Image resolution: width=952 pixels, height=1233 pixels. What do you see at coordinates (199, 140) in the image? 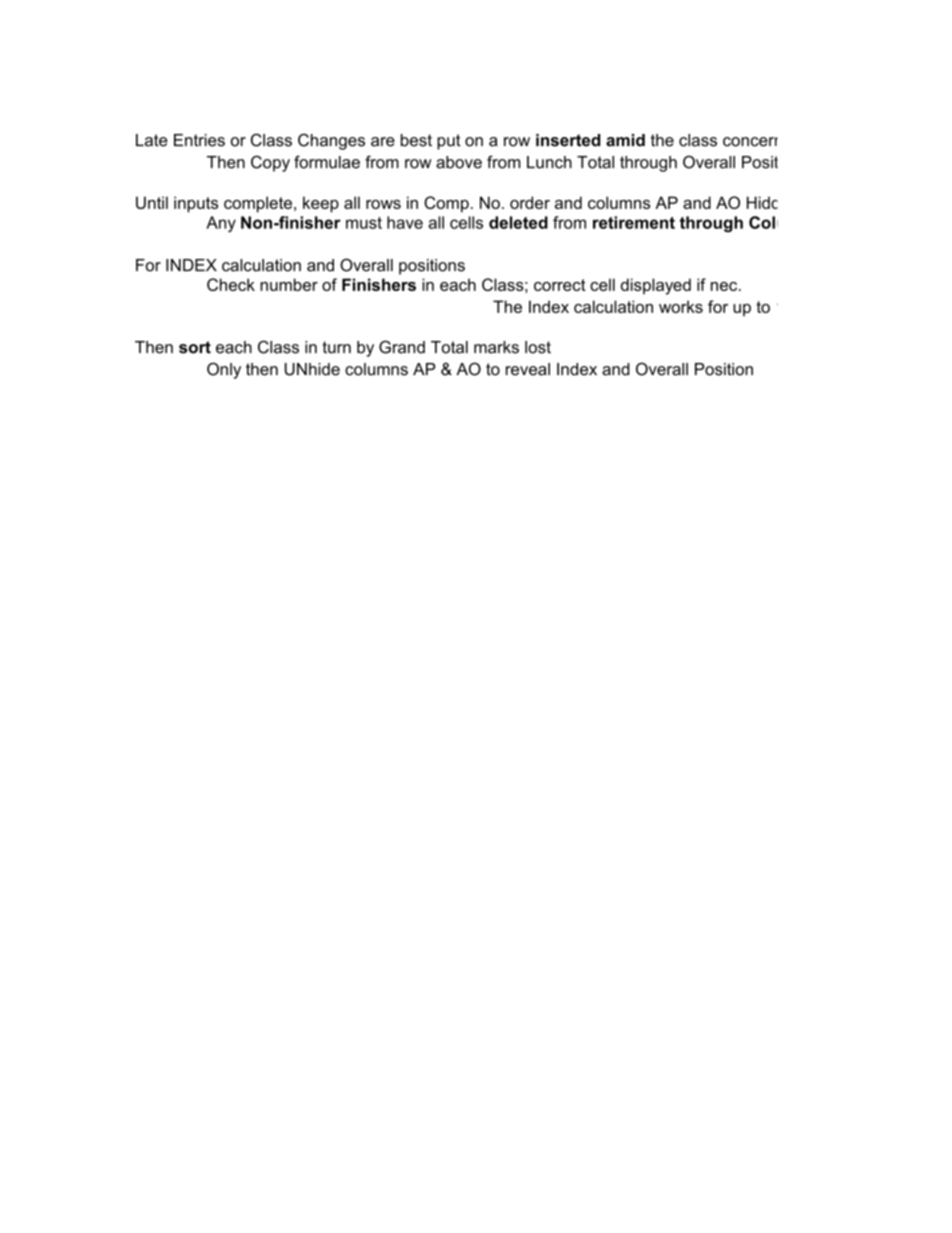
I see `Entries` at bounding box center [199, 140].
